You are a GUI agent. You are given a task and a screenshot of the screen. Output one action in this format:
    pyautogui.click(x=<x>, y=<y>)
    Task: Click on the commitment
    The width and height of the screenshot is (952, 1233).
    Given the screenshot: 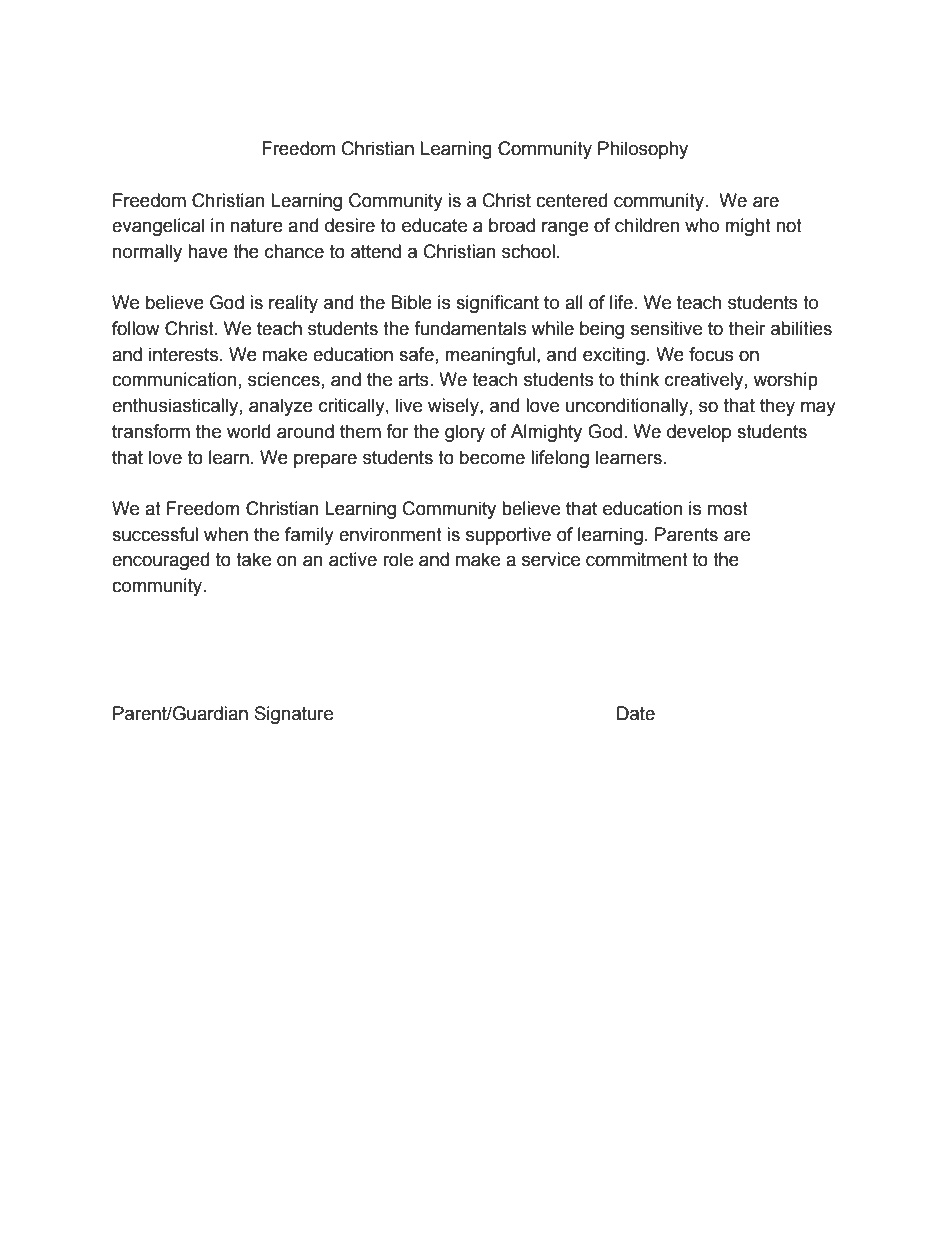 What is the action you would take?
    pyautogui.click(x=637, y=559)
